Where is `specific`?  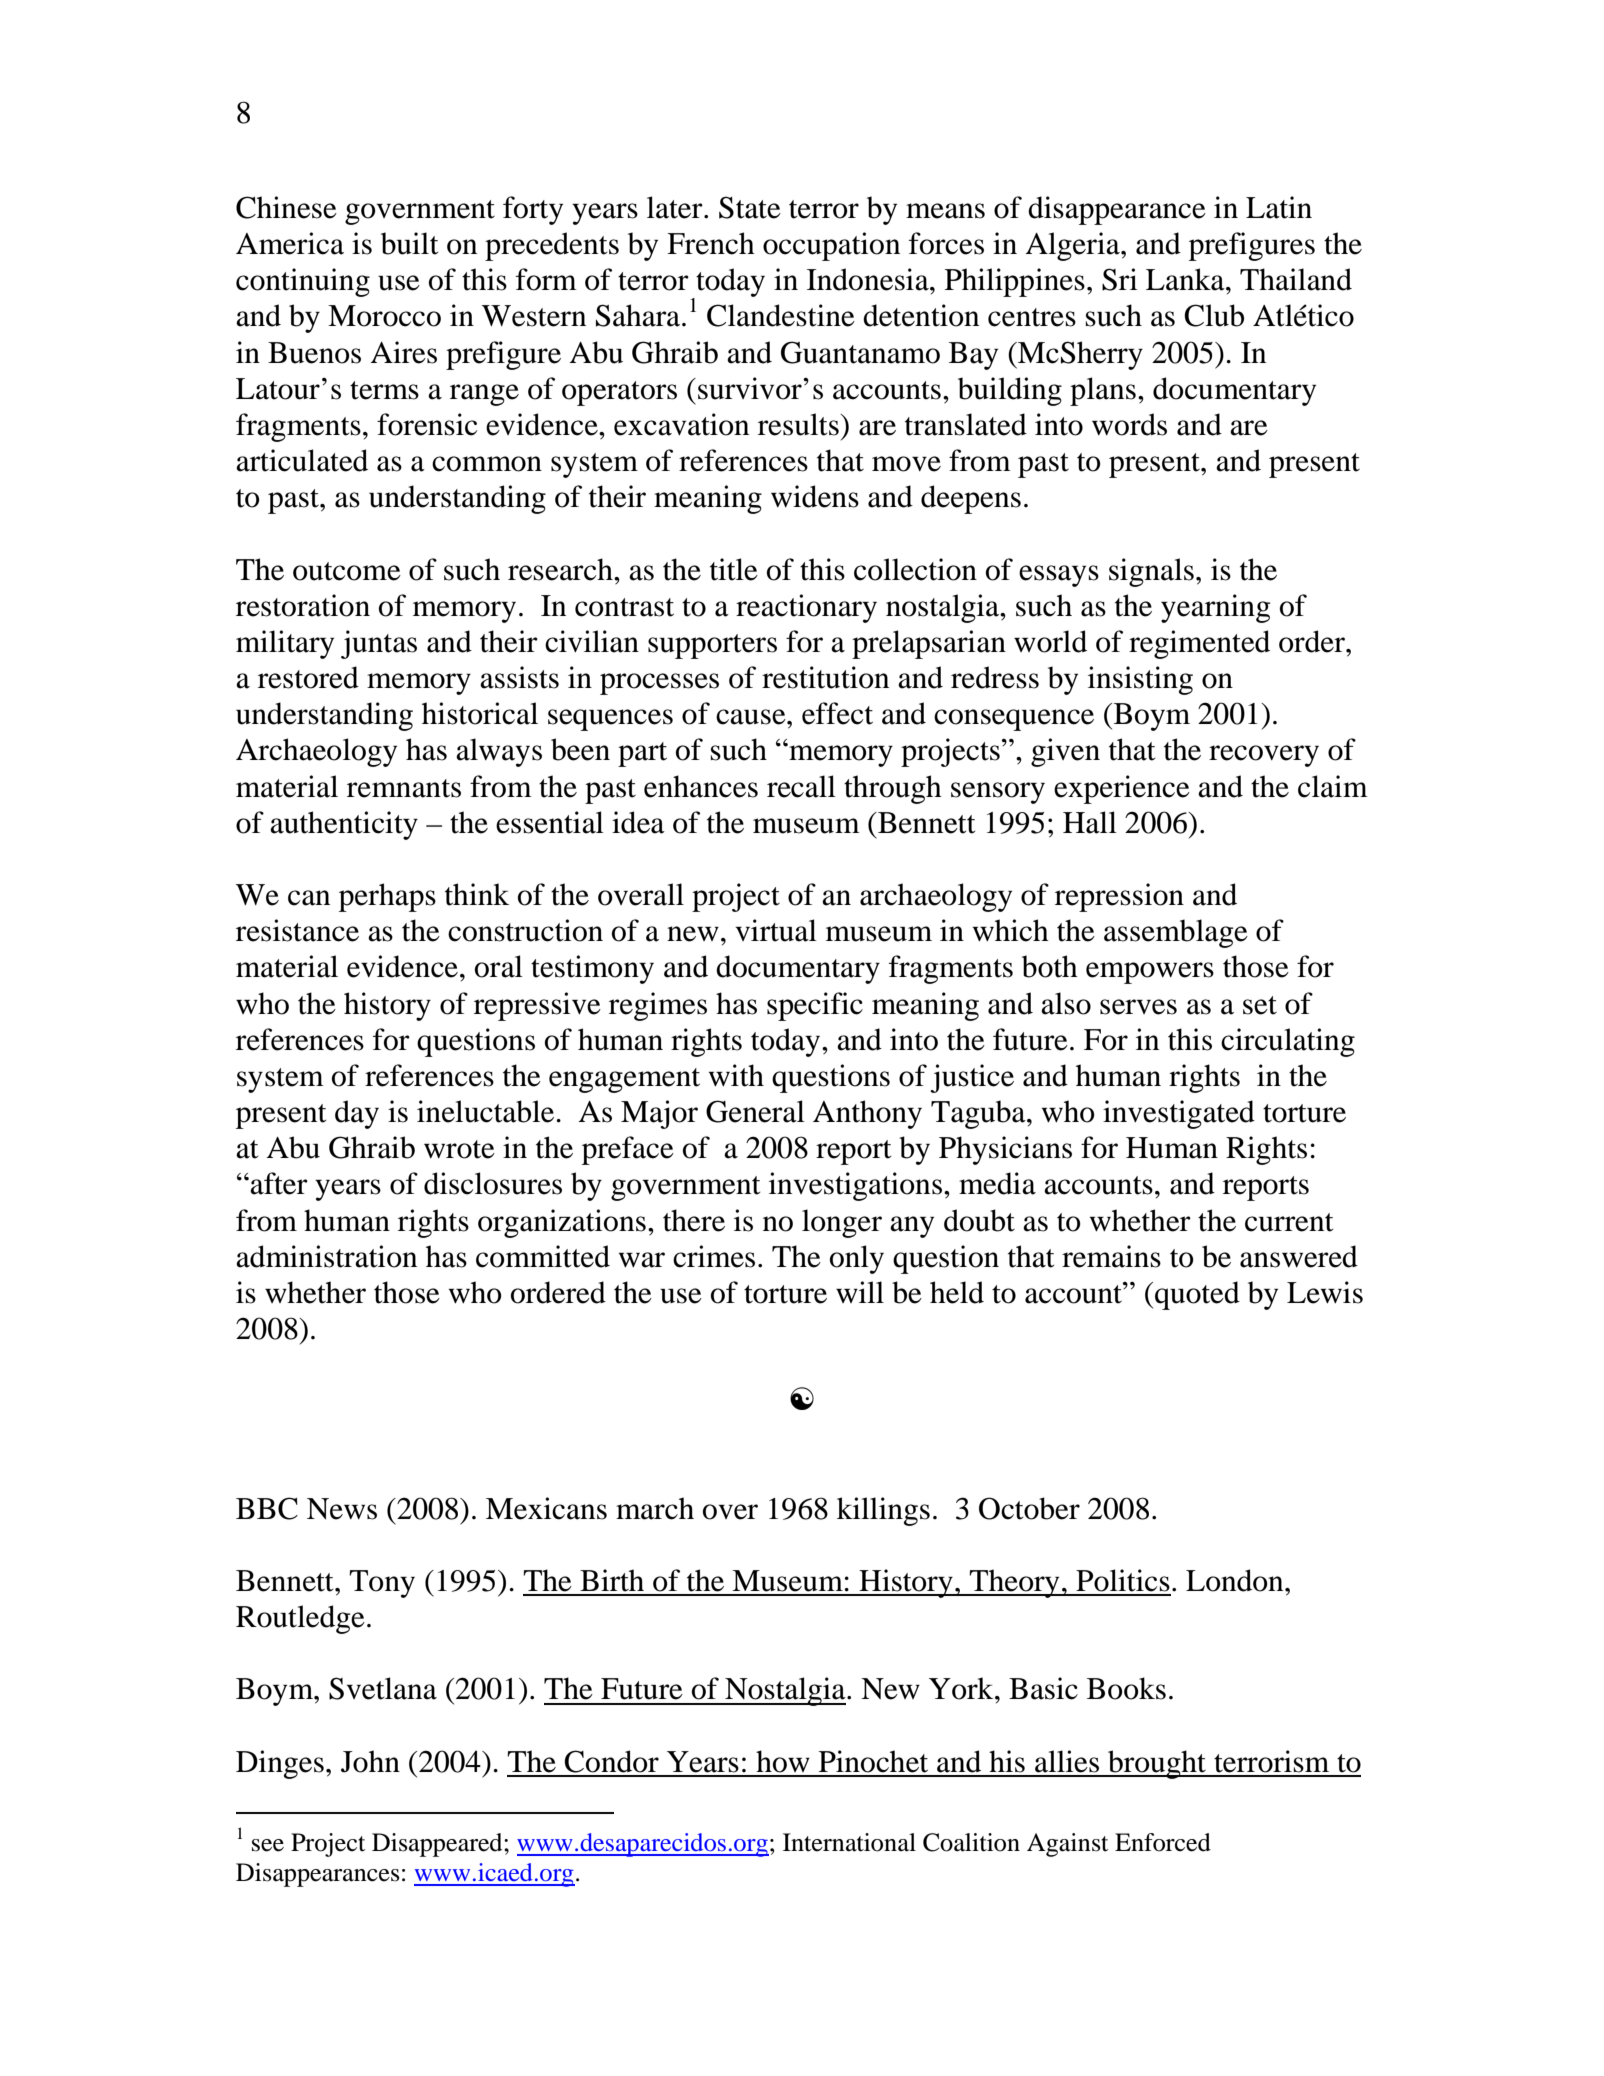
specific is located at coordinates (815, 1006).
